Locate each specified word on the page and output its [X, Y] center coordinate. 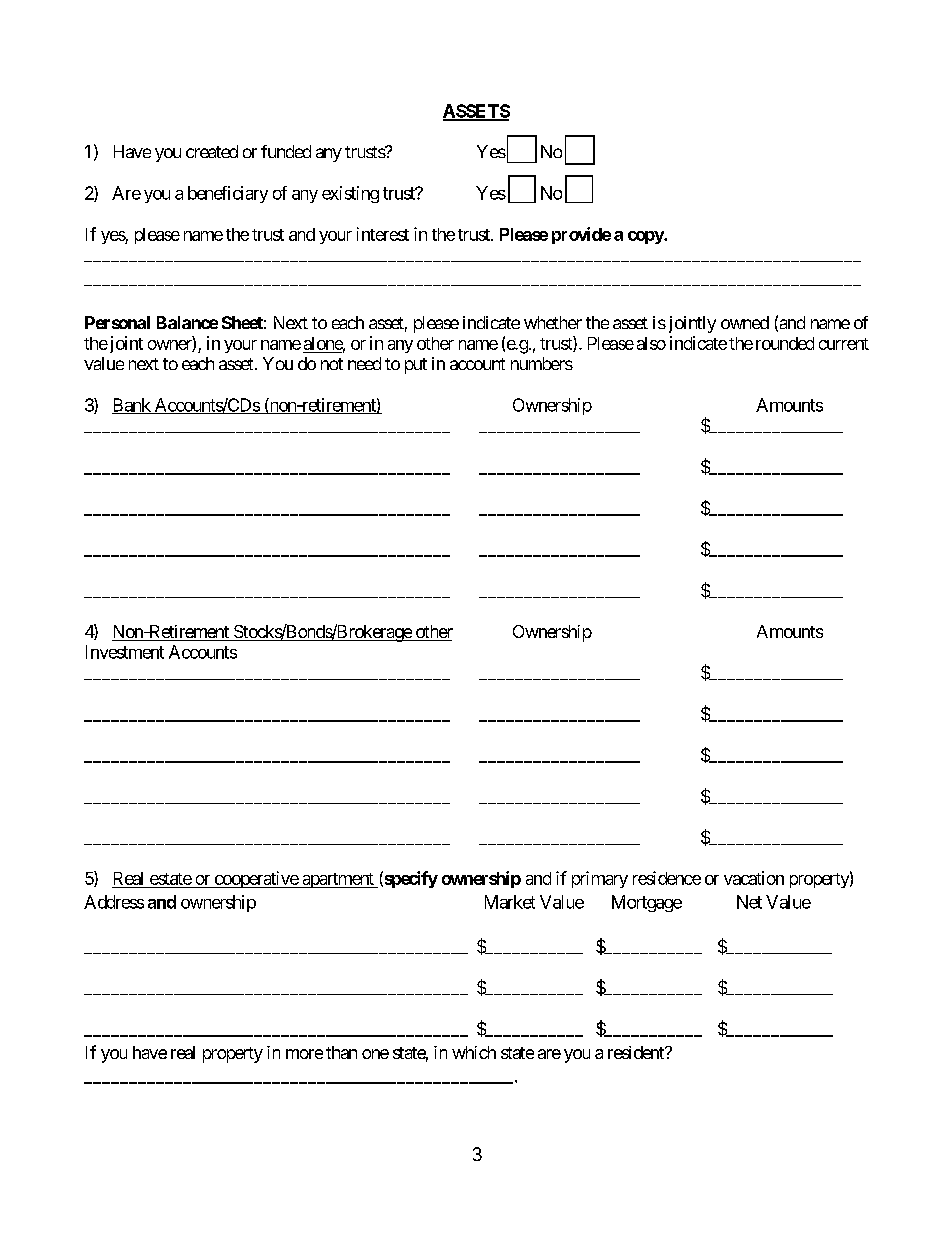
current [844, 344]
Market [510, 902]
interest [383, 234]
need [364, 363]
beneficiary [228, 194]
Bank [132, 406]
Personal [117, 322]
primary [600, 879]
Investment [125, 652]
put [416, 366]
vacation [754, 878]
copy [646, 237]
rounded [785, 343]
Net [749, 902]
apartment [338, 880]
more [304, 1054]
